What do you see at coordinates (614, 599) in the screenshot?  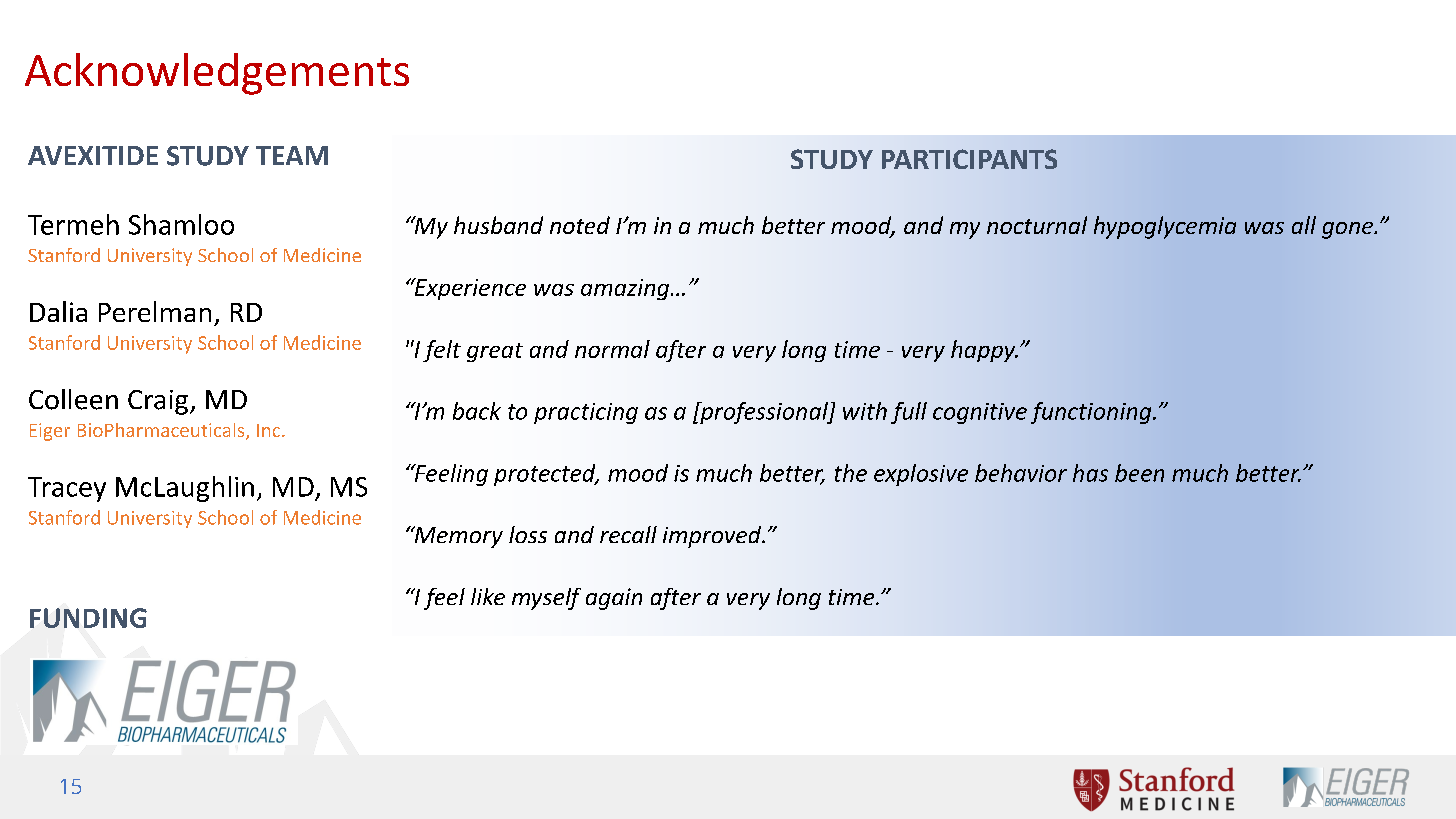 I see `again` at bounding box center [614, 599].
